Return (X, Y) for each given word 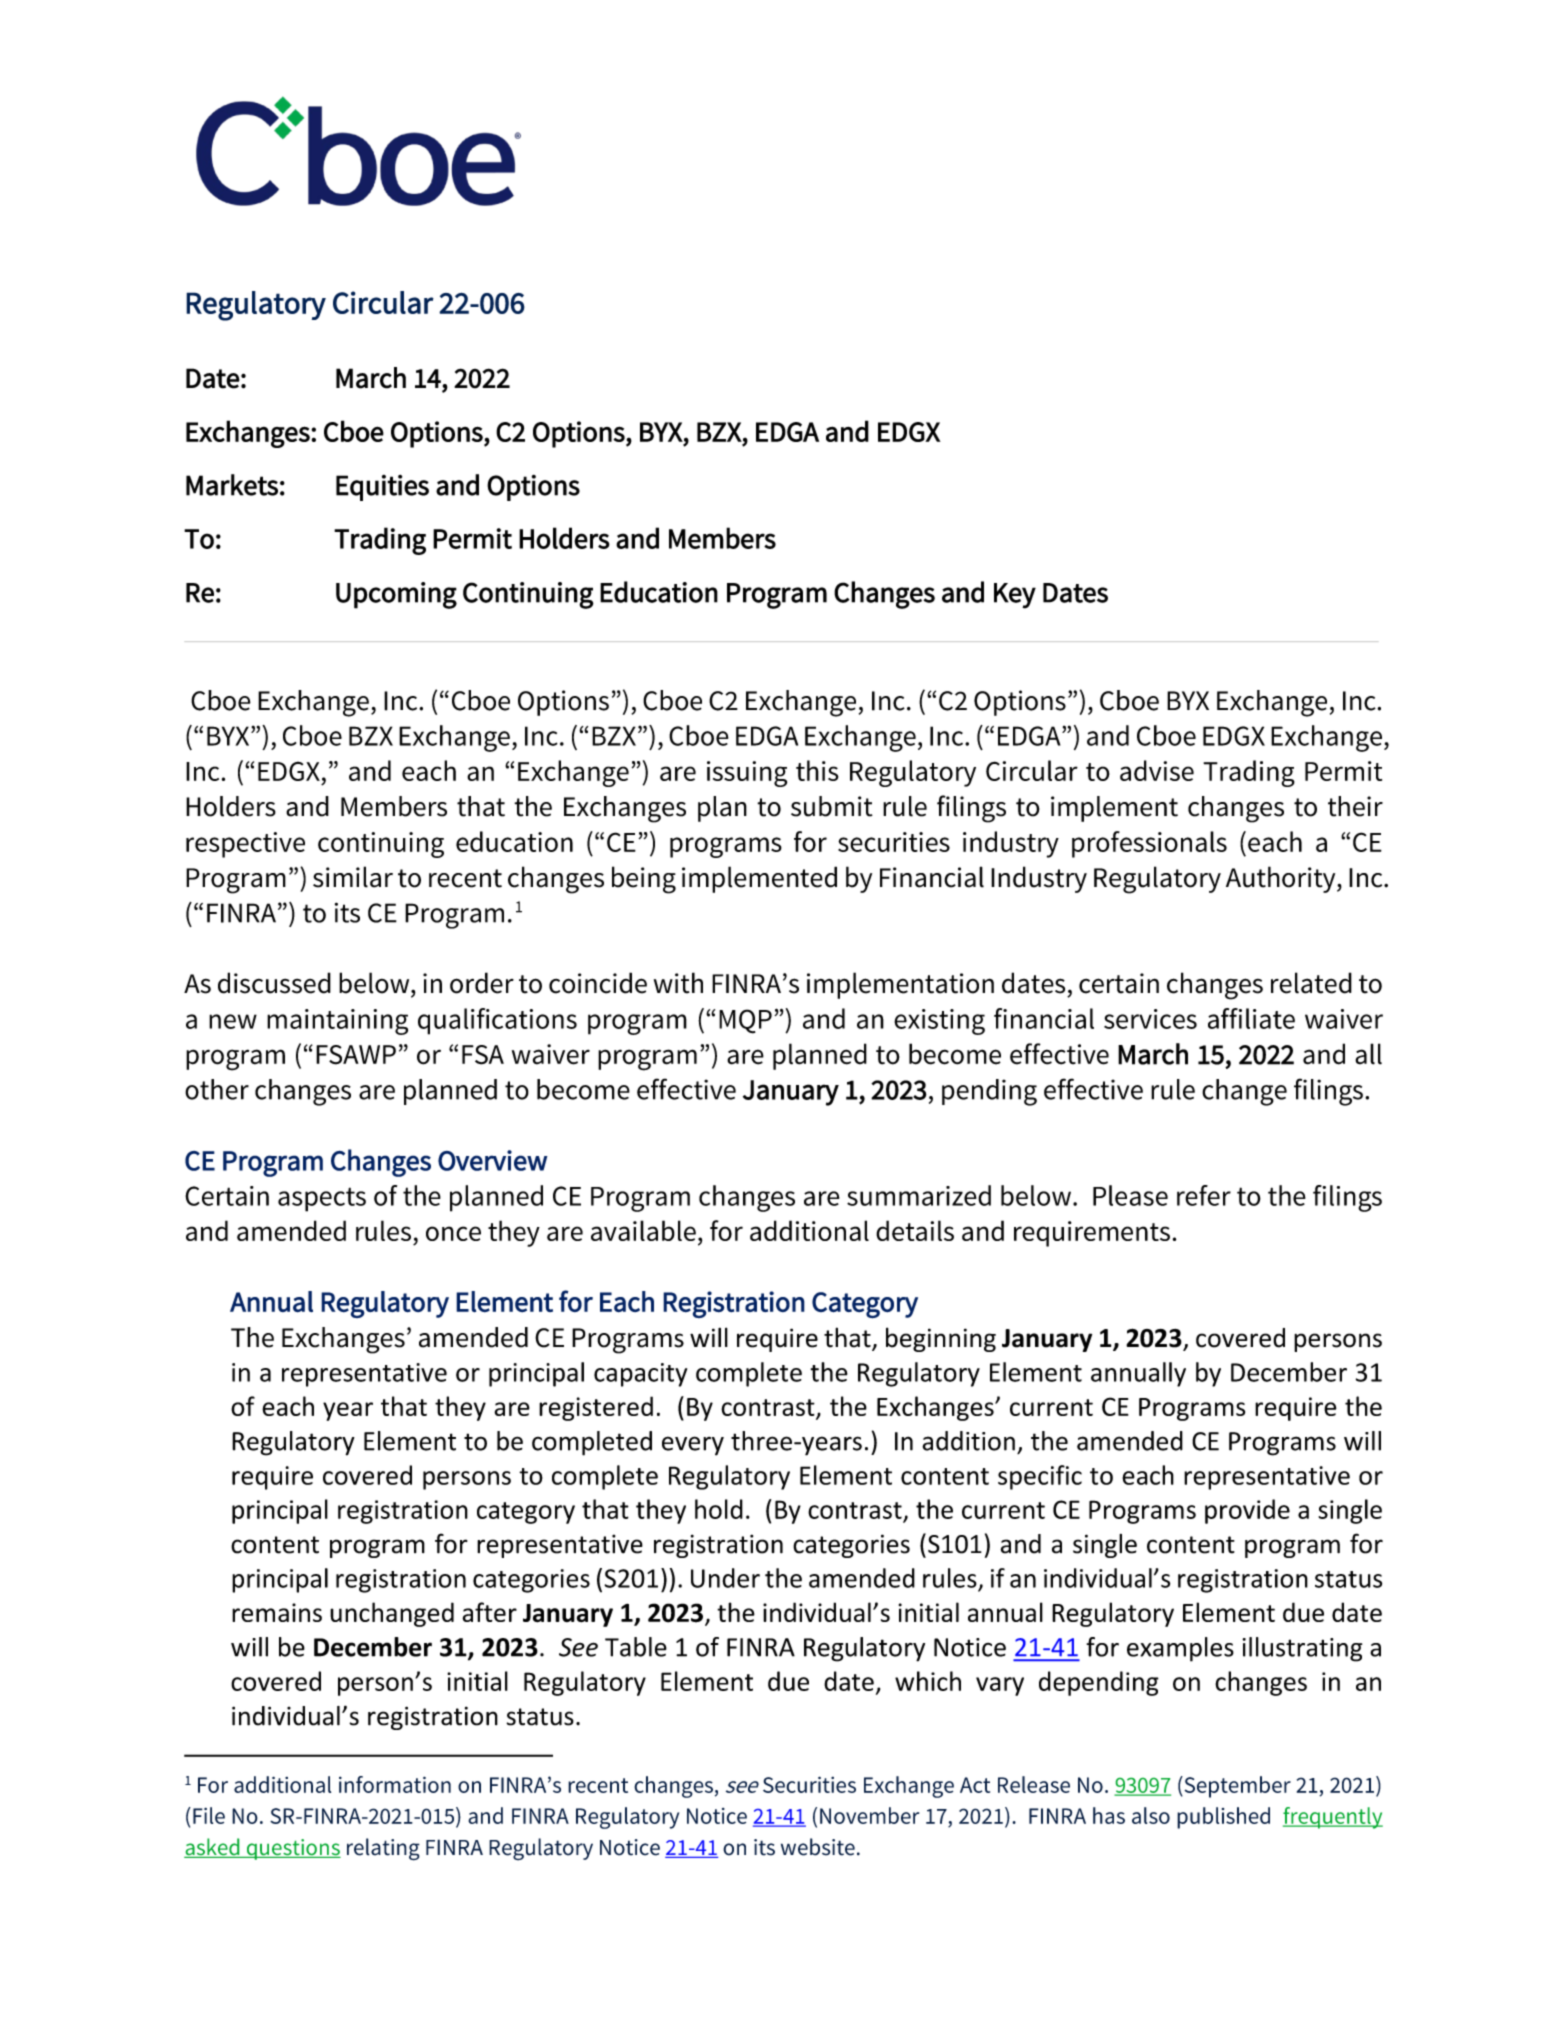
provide (1247, 1511)
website (818, 1847)
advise (1157, 770)
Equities (382, 488)
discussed (274, 983)
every (693, 1446)
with (678, 983)
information (395, 1784)
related (1311, 983)
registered (596, 1408)
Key (1015, 596)
